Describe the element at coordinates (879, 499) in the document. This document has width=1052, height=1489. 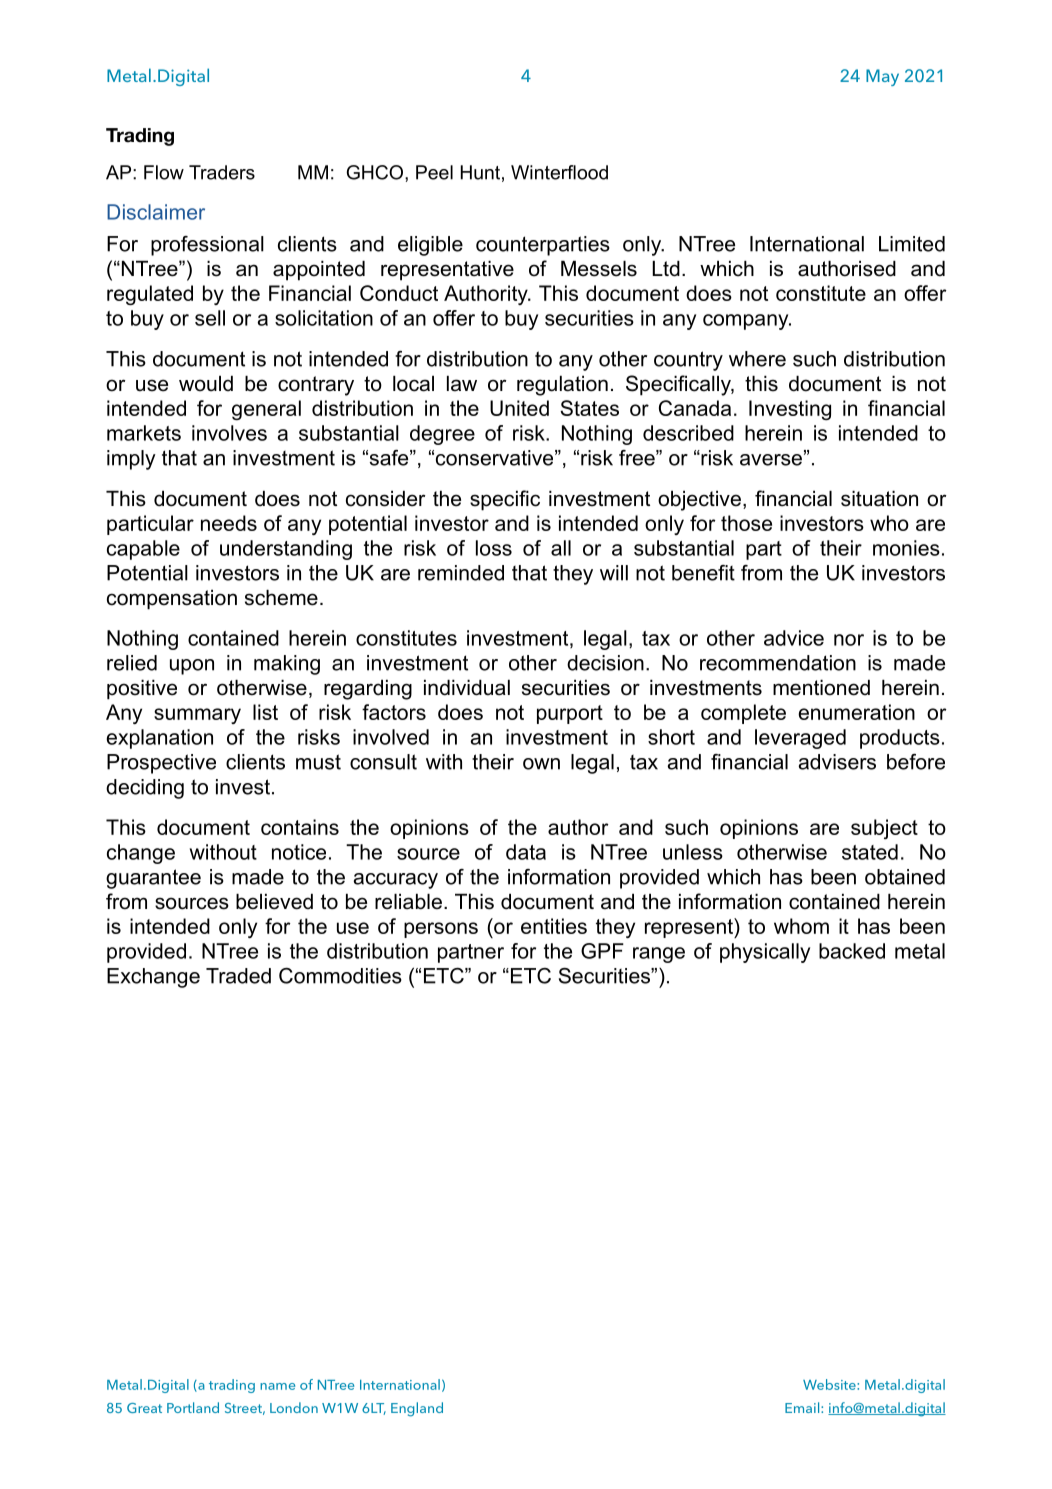
I see `situation` at that location.
